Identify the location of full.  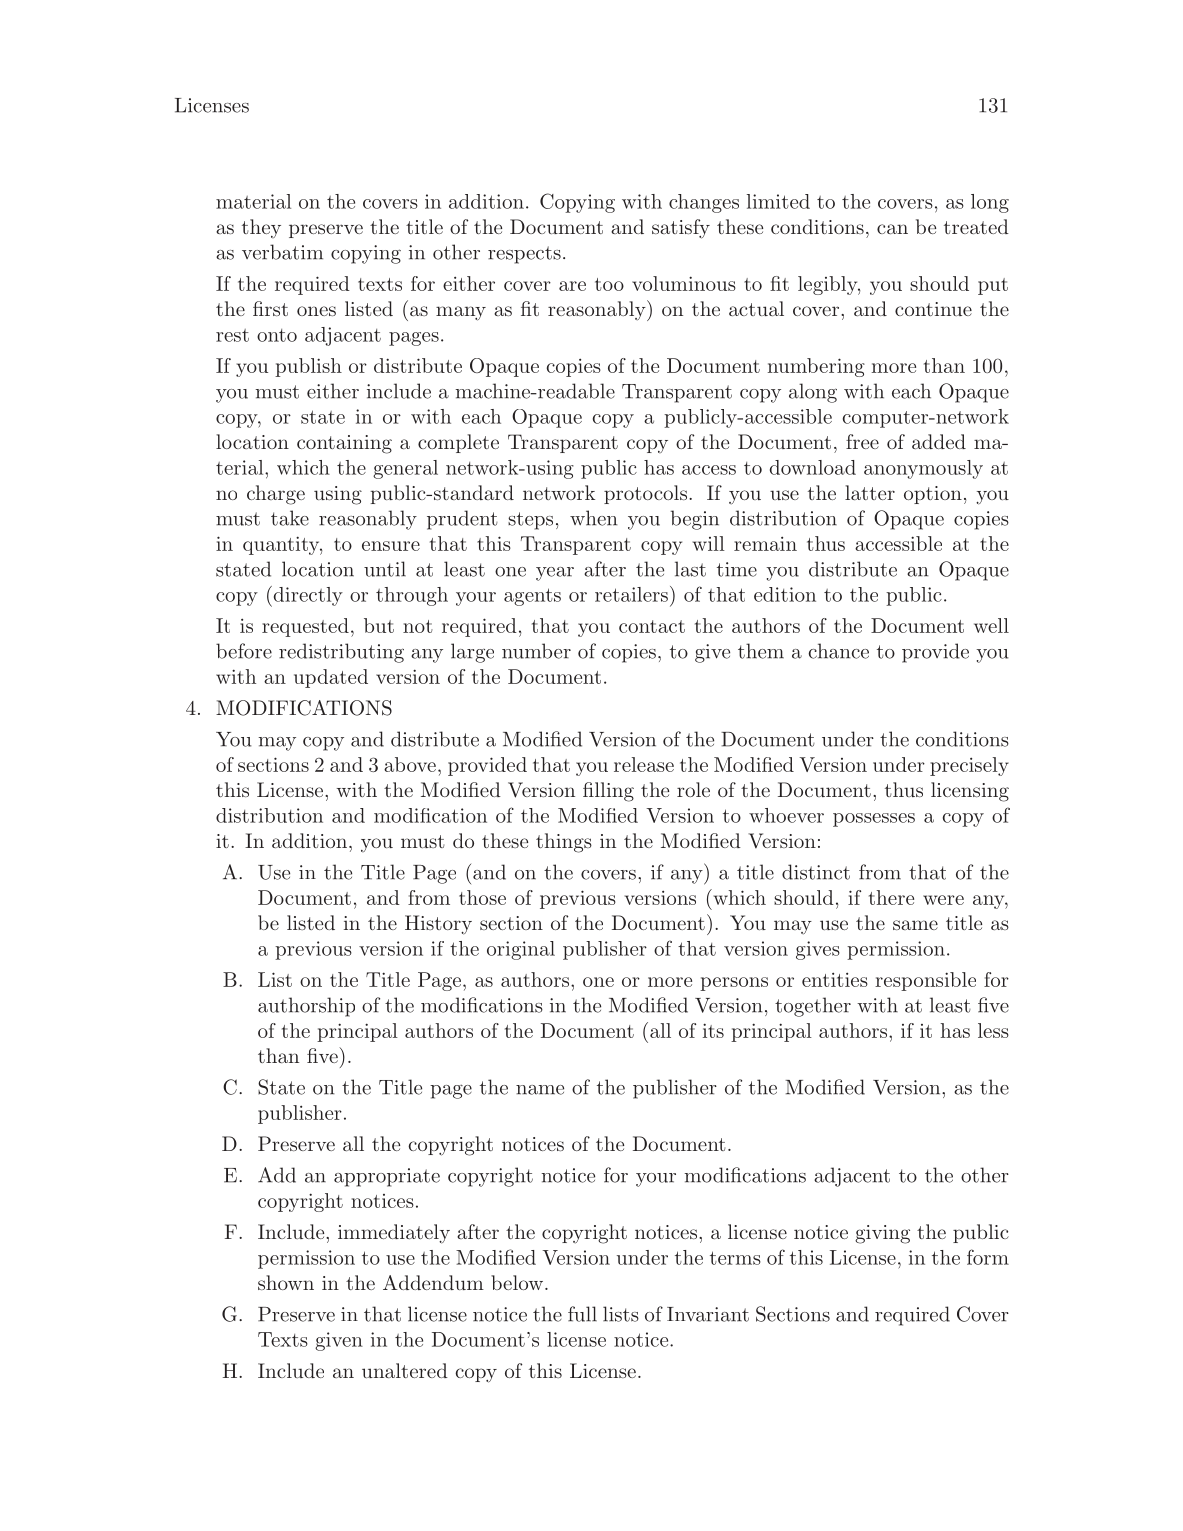
(582, 1314).
